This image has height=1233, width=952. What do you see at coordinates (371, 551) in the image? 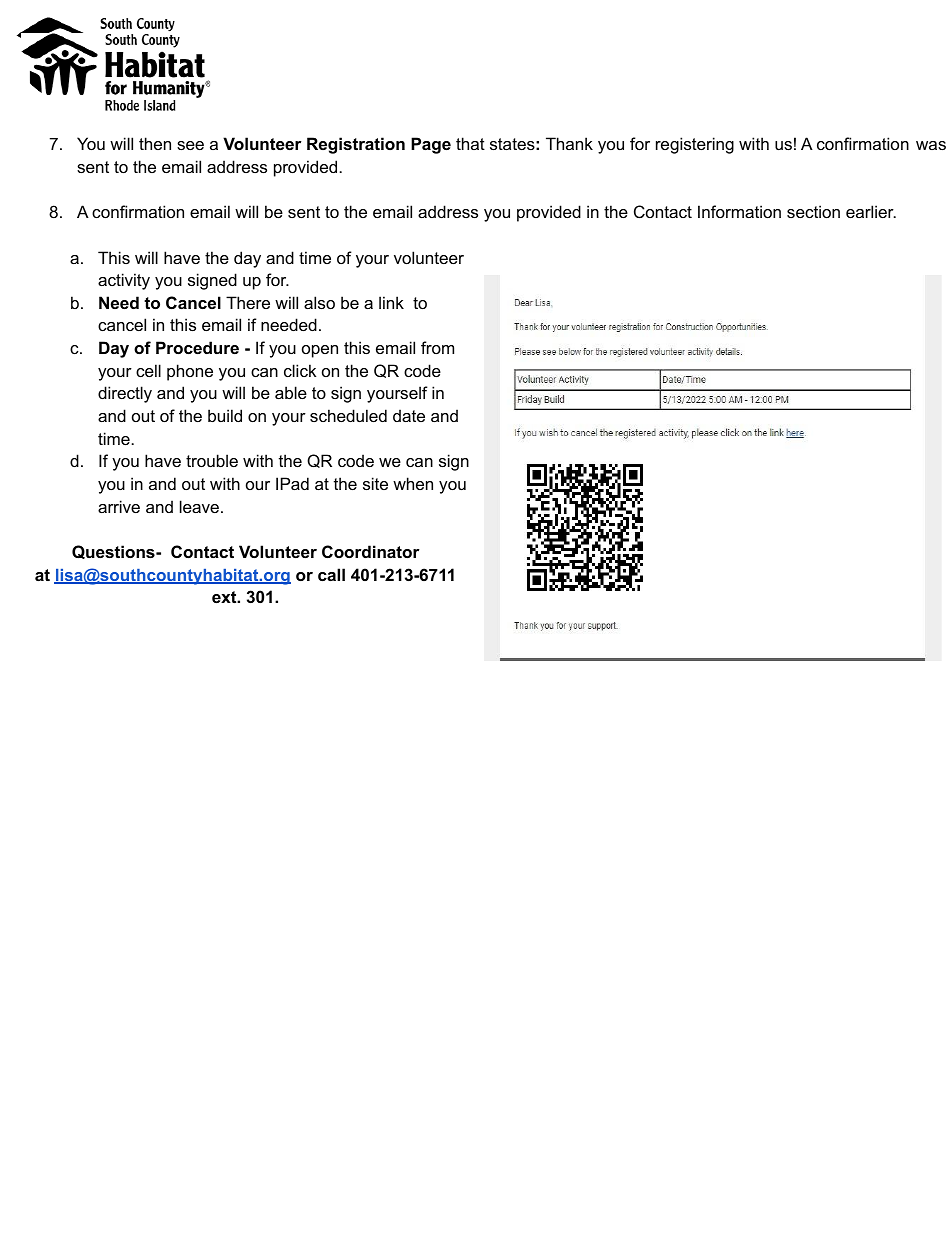
I see `Coordinator` at bounding box center [371, 551].
